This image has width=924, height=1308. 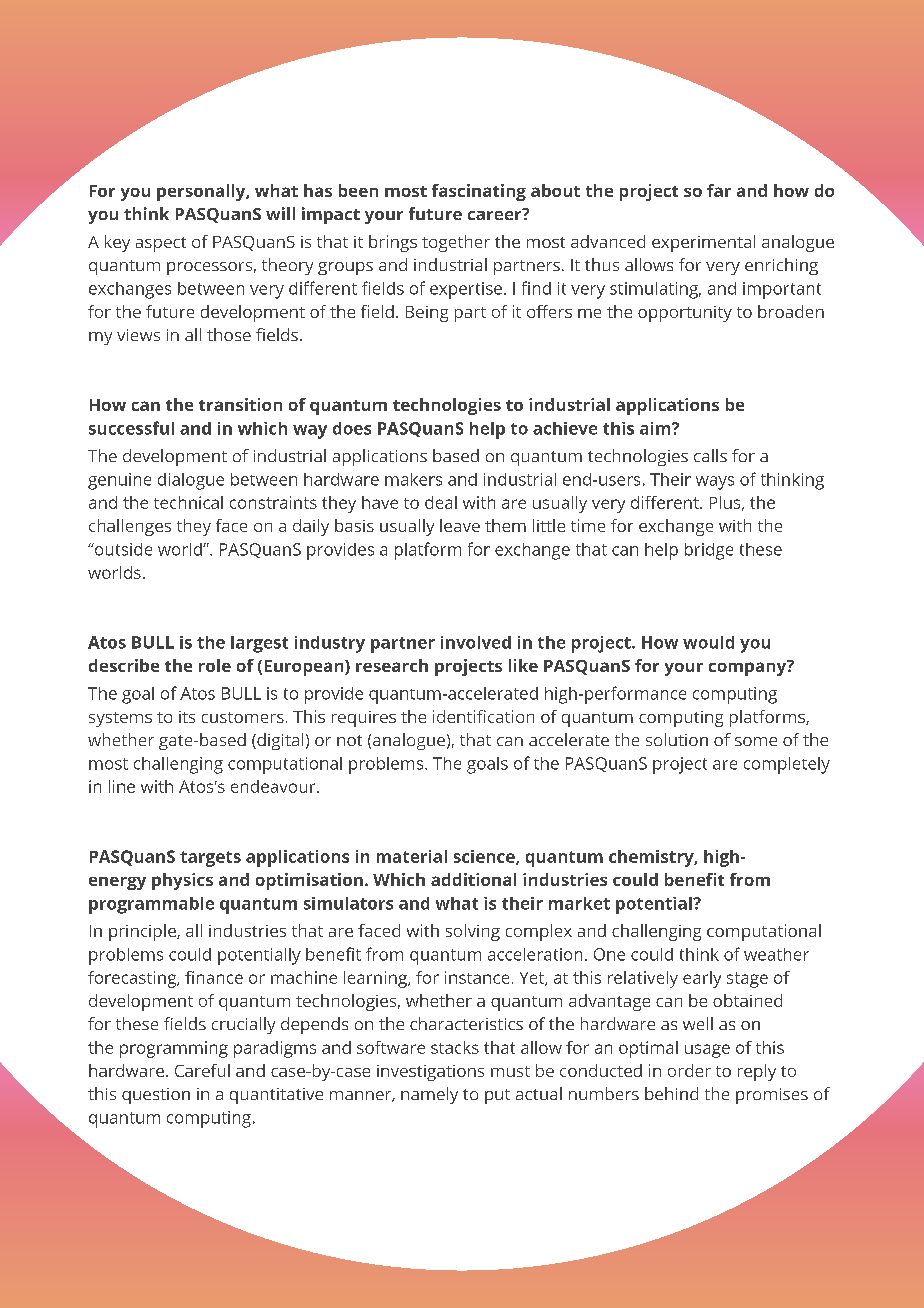 I want to click on investigations, so click(x=430, y=1073).
